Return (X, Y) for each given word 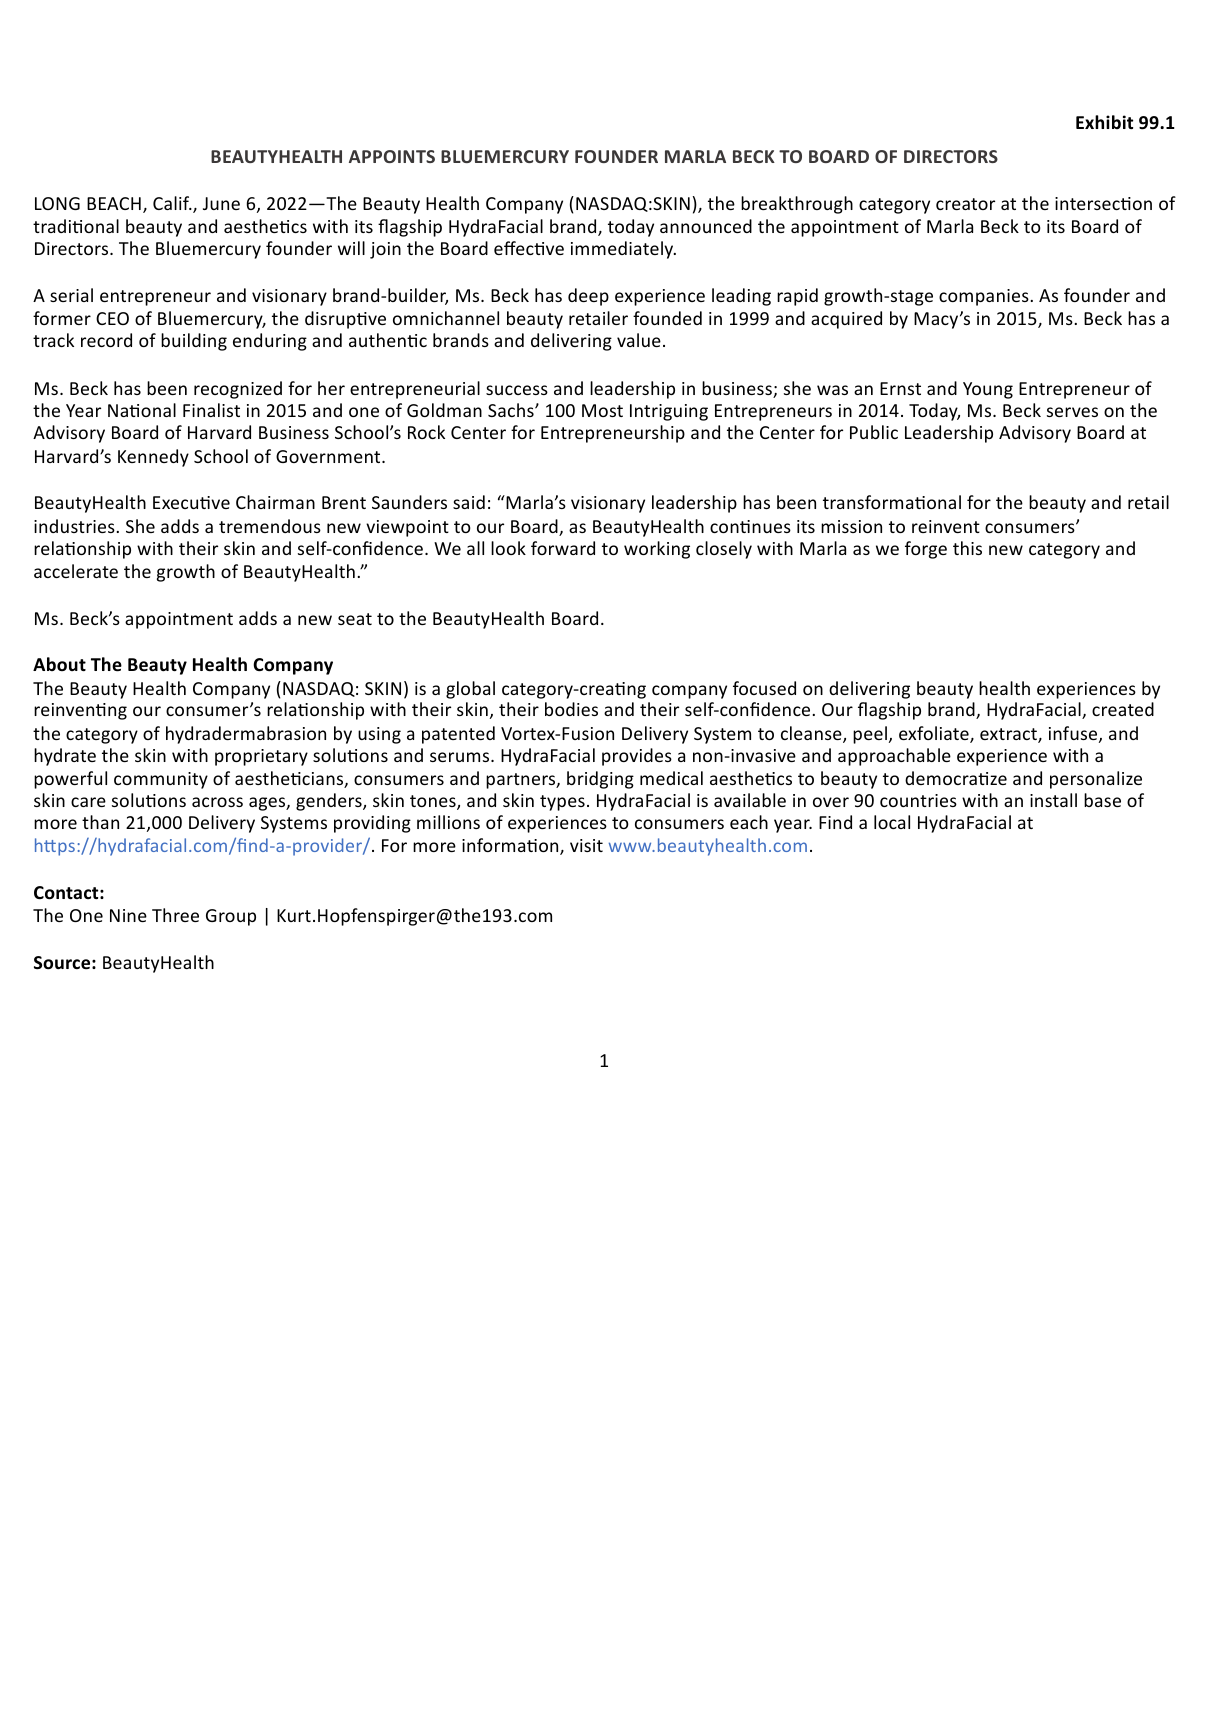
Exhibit (1104, 122)
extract (1009, 735)
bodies (571, 709)
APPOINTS (392, 156)
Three (175, 915)
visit (586, 845)
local (892, 822)
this (967, 548)
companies (984, 297)
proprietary (261, 757)
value (639, 340)
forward (563, 548)
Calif (172, 203)
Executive (191, 502)
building (194, 342)
